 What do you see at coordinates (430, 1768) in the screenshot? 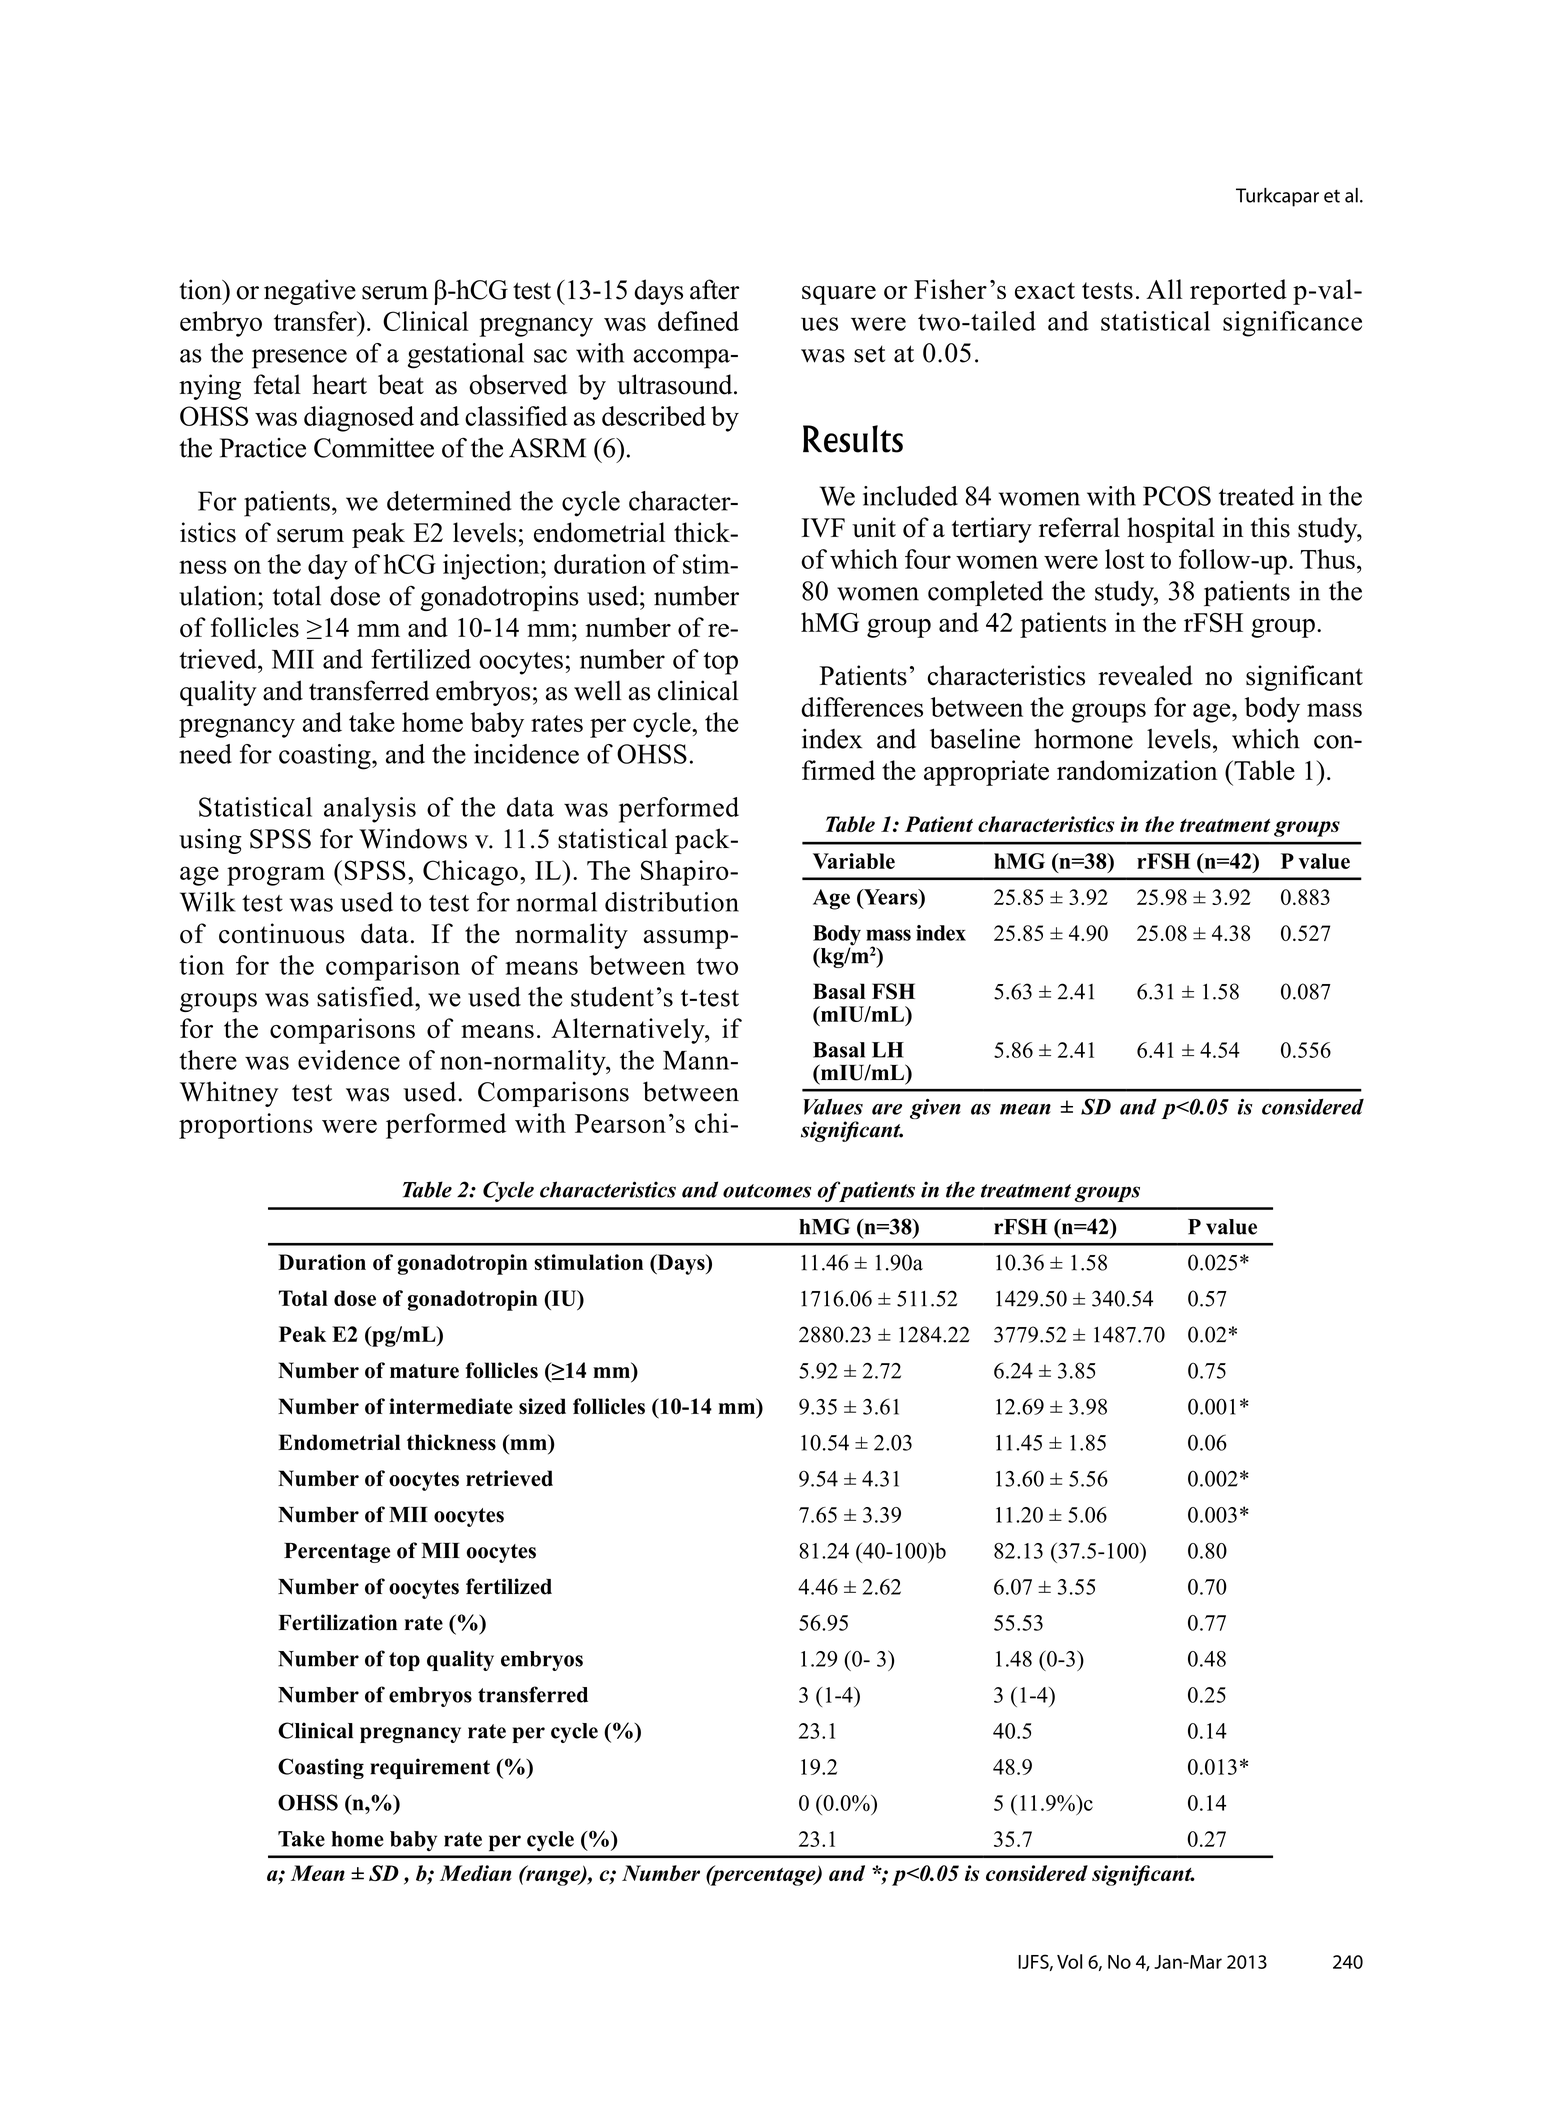
I see `requirement` at bounding box center [430, 1768].
